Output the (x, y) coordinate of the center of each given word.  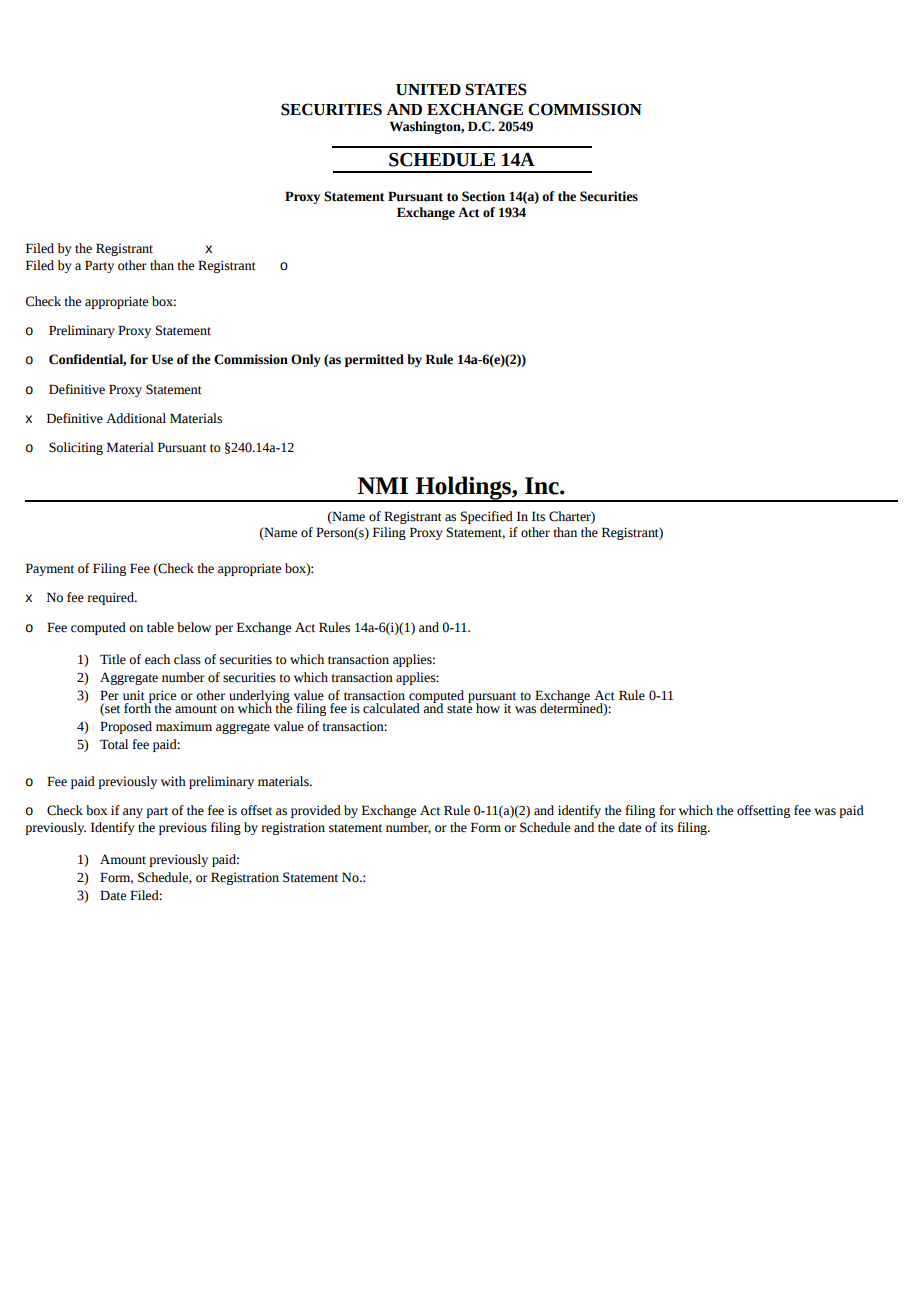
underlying (259, 697)
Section (483, 196)
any (133, 813)
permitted (374, 360)
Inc (543, 486)
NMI (382, 485)
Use (162, 359)
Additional (136, 418)
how (488, 708)
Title (113, 659)
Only (306, 360)
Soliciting (76, 448)
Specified (487, 517)
